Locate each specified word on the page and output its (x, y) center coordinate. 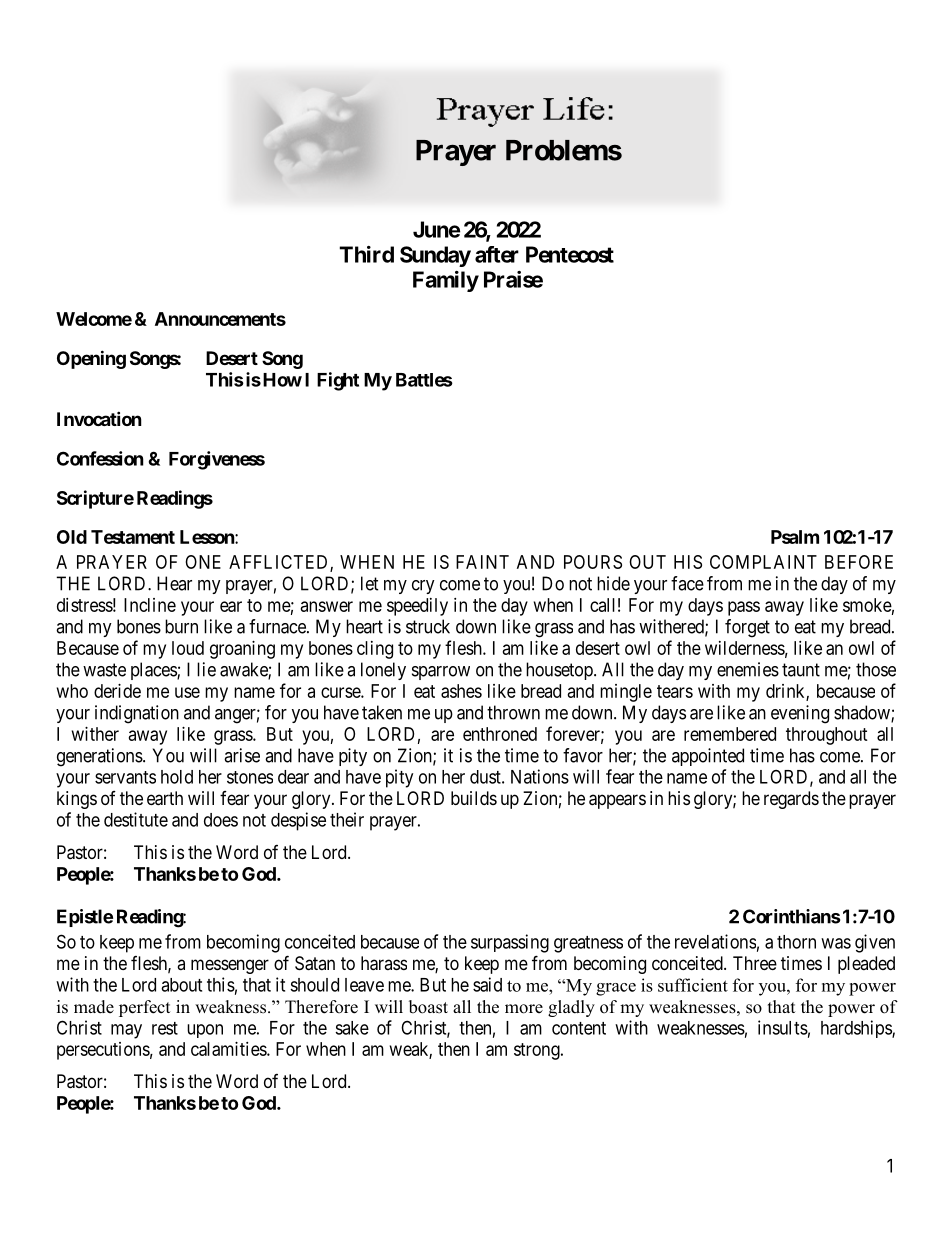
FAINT (482, 562)
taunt (801, 670)
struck (428, 626)
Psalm (795, 537)
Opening (91, 359)
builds (474, 798)
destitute (136, 819)
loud (188, 648)
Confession (100, 458)
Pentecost (570, 254)
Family (446, 281)
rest (165, 1028)
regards (791, 800)
